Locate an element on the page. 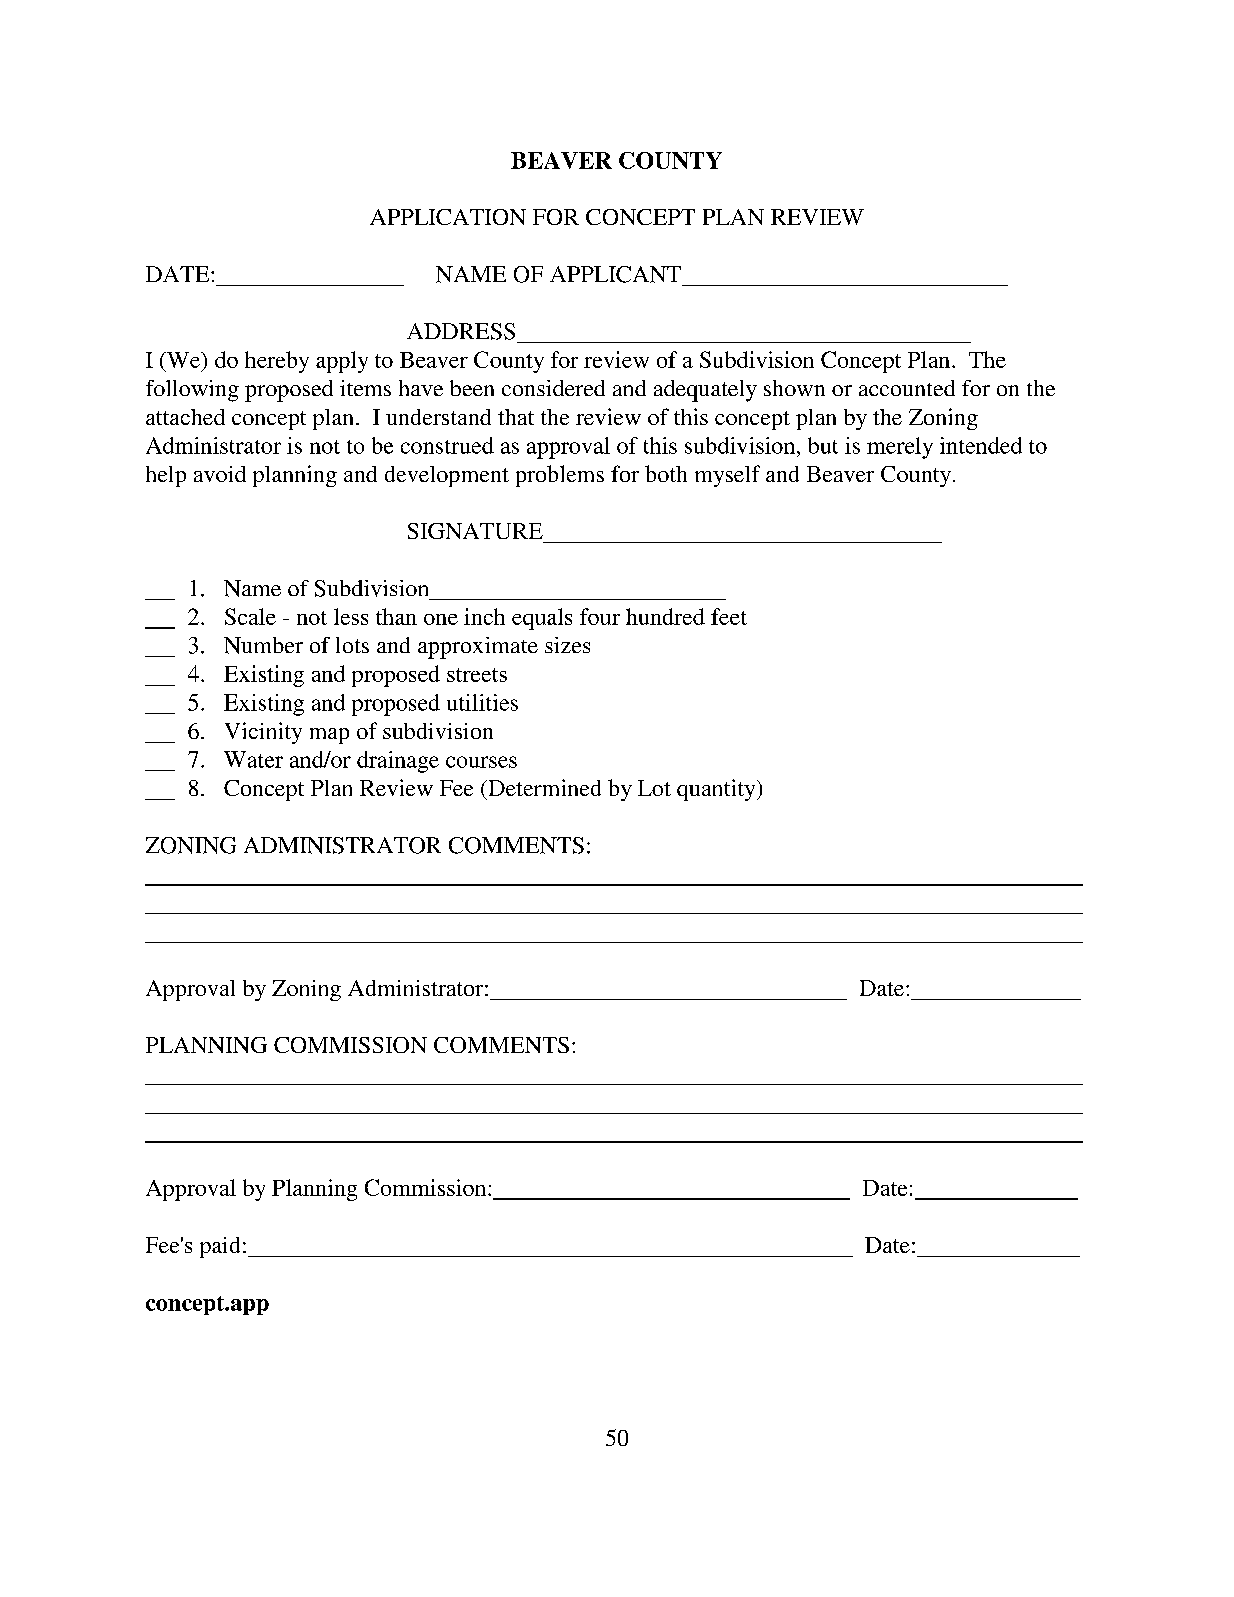  drainage is located at coordinates (398, 762).
